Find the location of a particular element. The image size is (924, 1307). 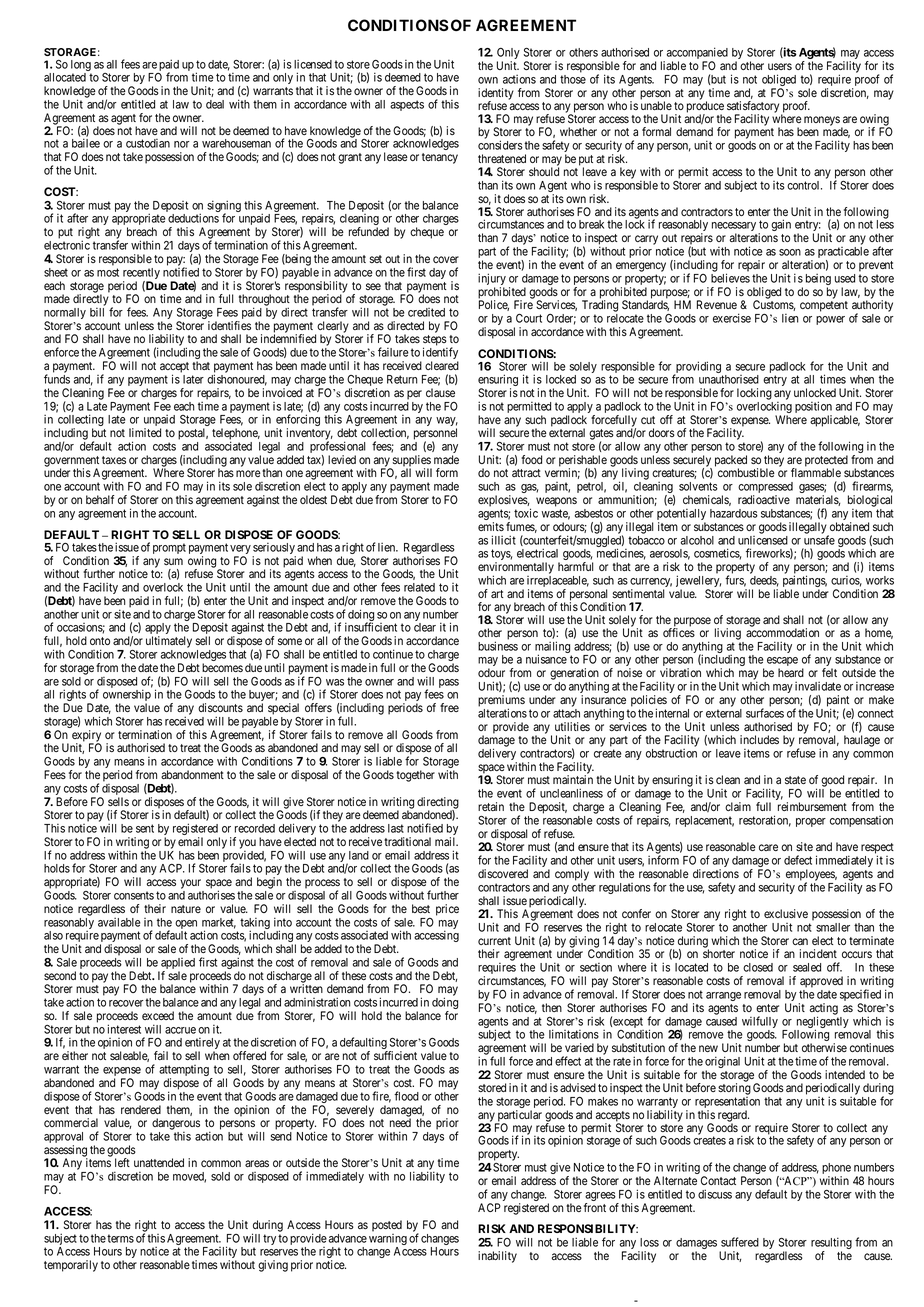

care is located at coordinates (768, 847).
